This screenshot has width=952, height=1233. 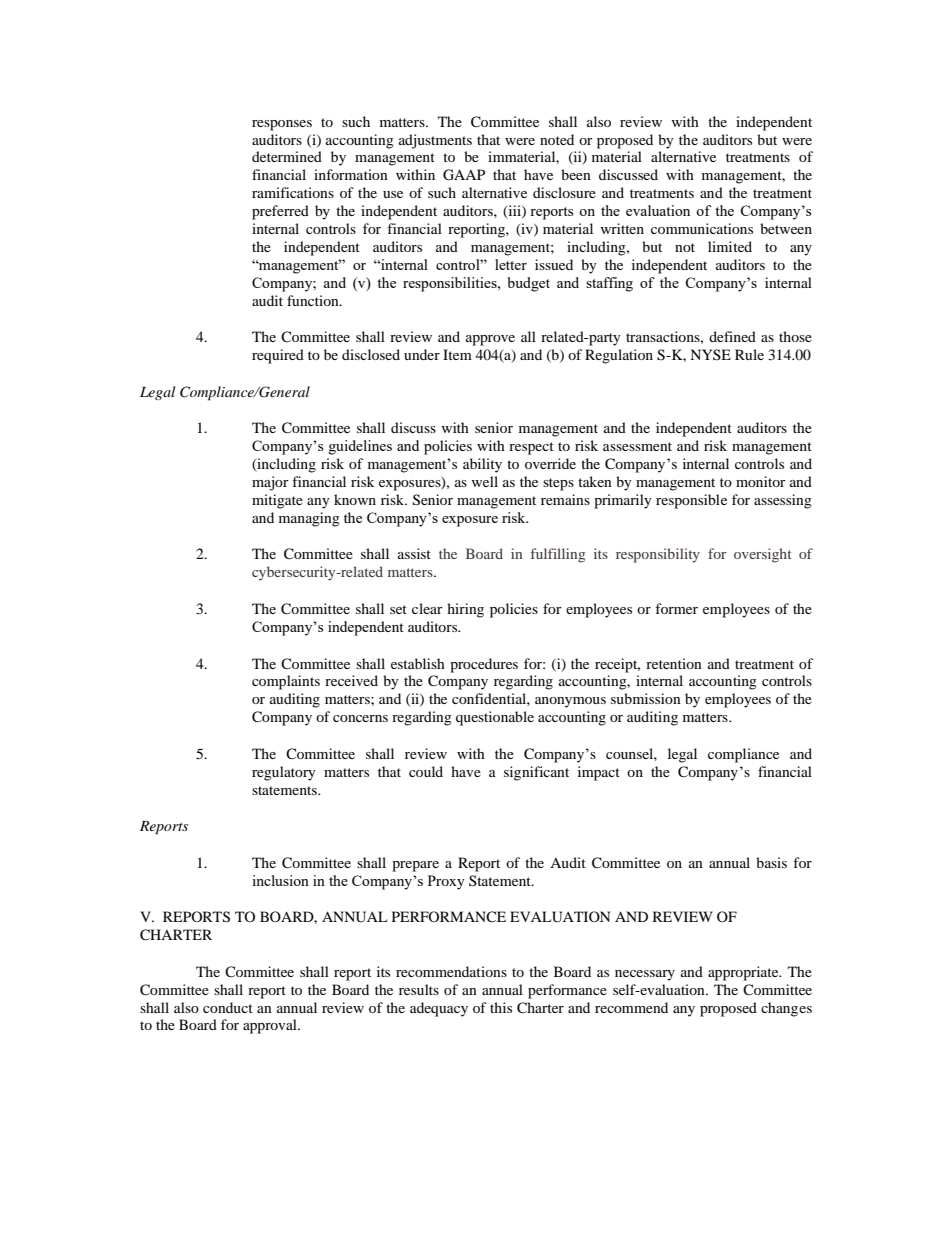 What do you see at coordinates (277, 501) in the screenshot?
I see `mitigate` at bounding box center [277, 501].
